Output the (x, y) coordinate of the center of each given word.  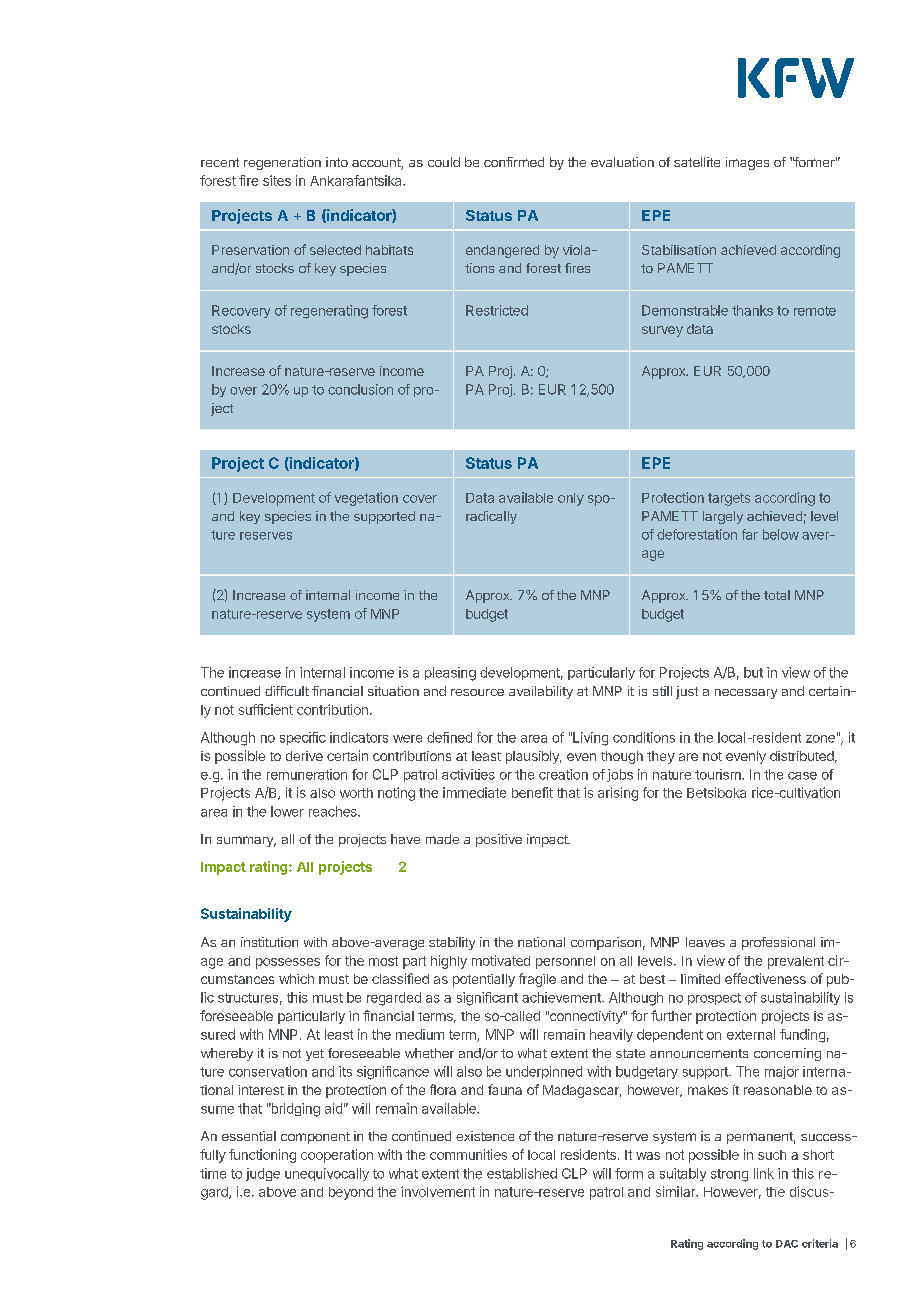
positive (499, 840)
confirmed (514, 162)
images (747, 163)
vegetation (366, 499)
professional (778, 943)
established (522, 1173)
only (571, 499)
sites (277, 180)
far (750, 534)
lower (287, 811)
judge (263, 1174)
